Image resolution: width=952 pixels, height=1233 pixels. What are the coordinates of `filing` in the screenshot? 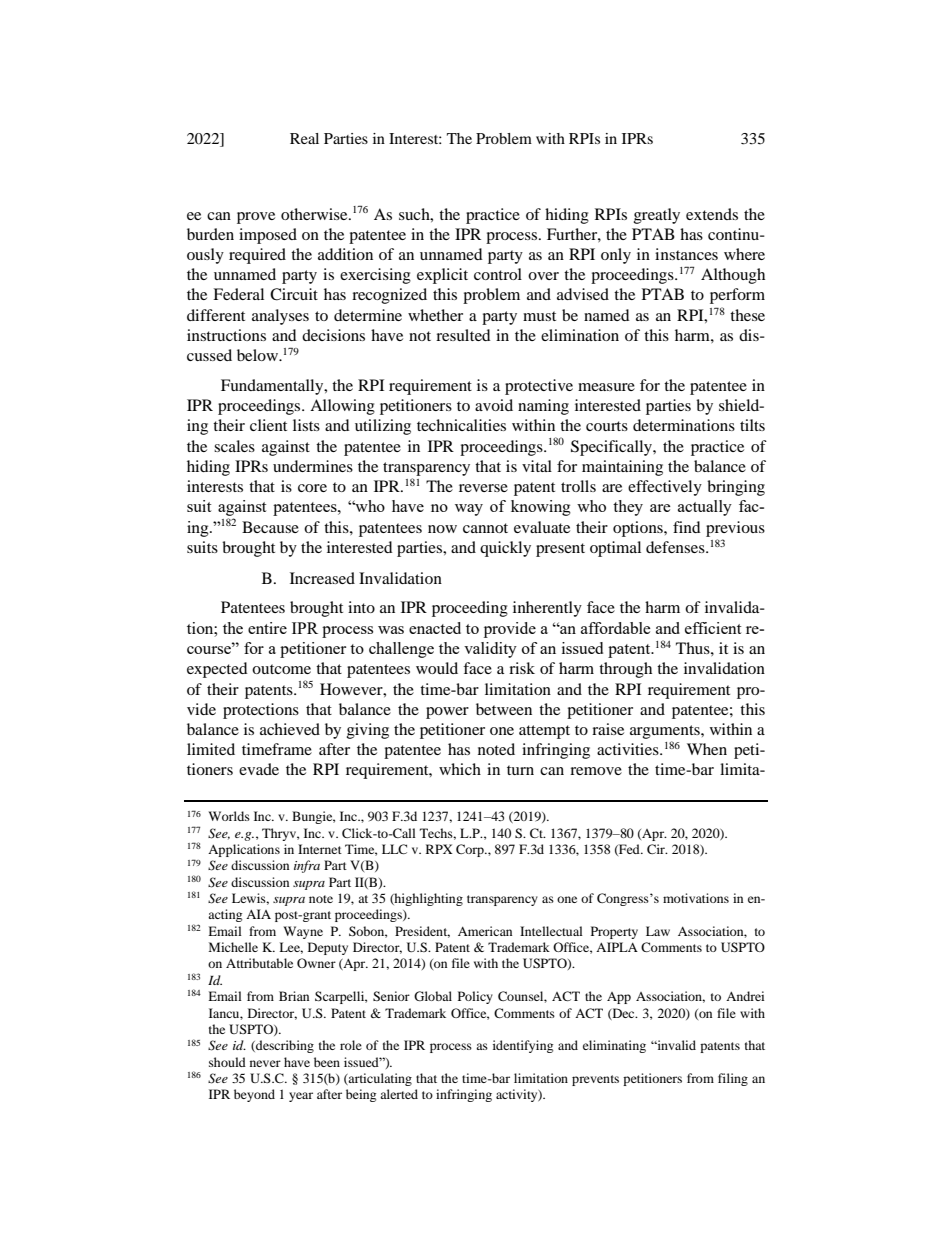 It's located at (733, 1079).
